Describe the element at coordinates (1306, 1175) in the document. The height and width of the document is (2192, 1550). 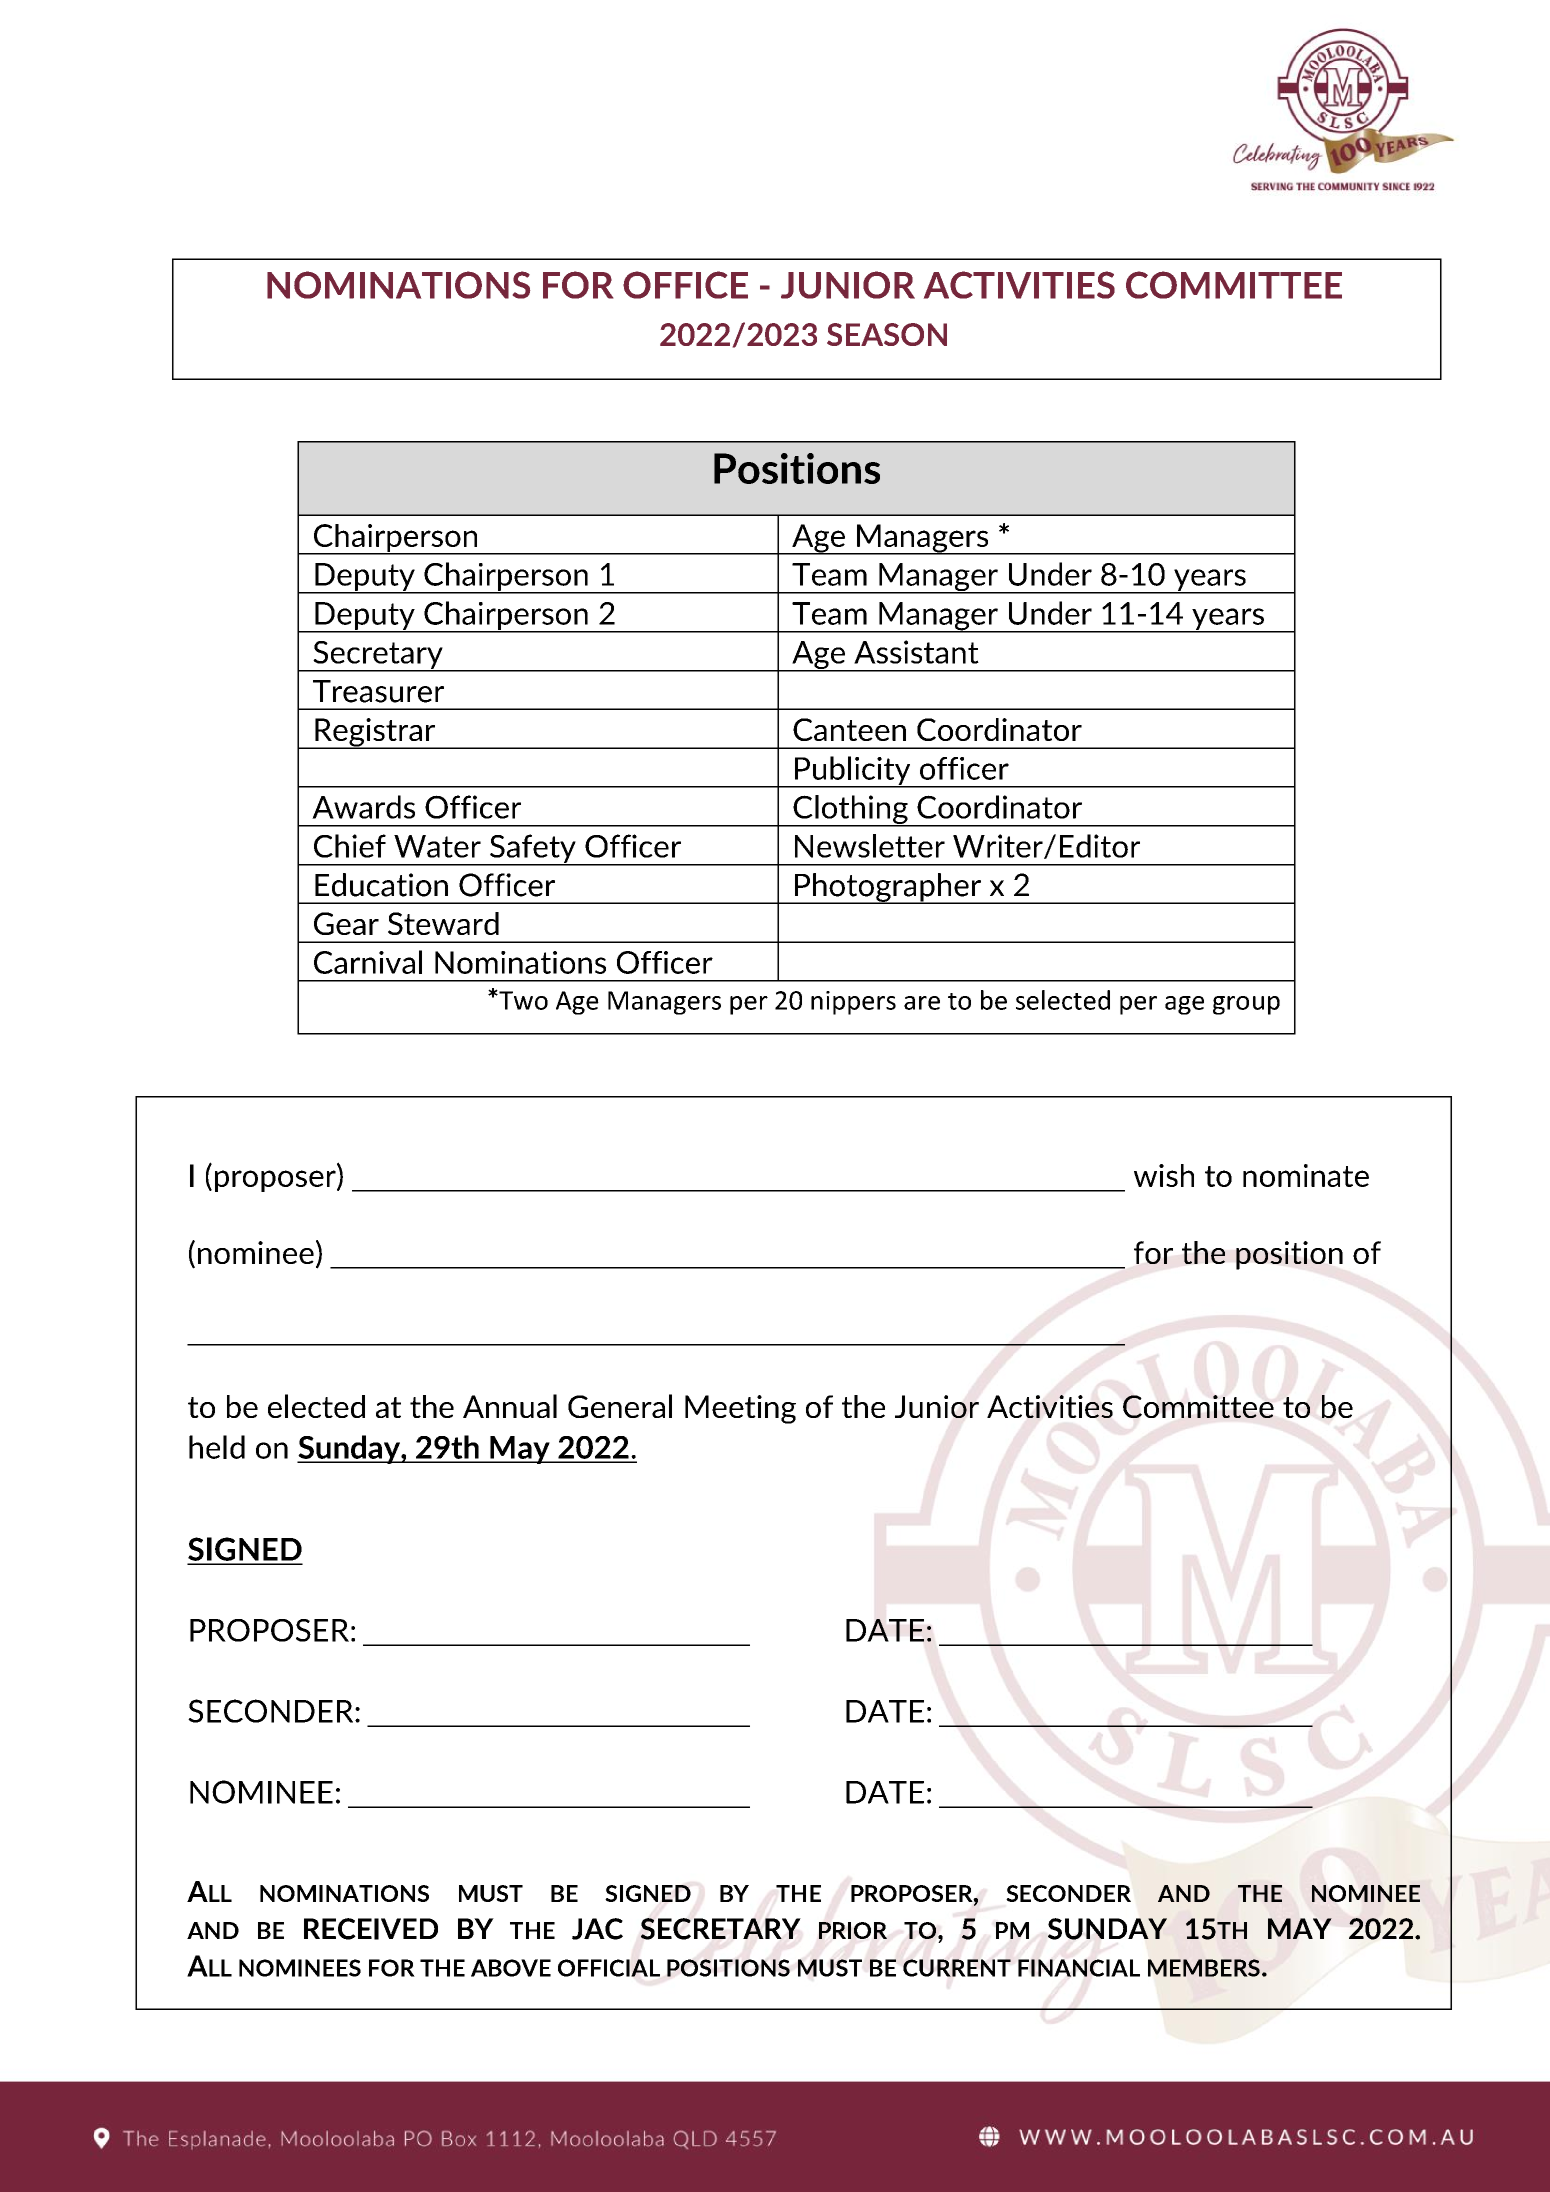
I see `nominate` at that location.
